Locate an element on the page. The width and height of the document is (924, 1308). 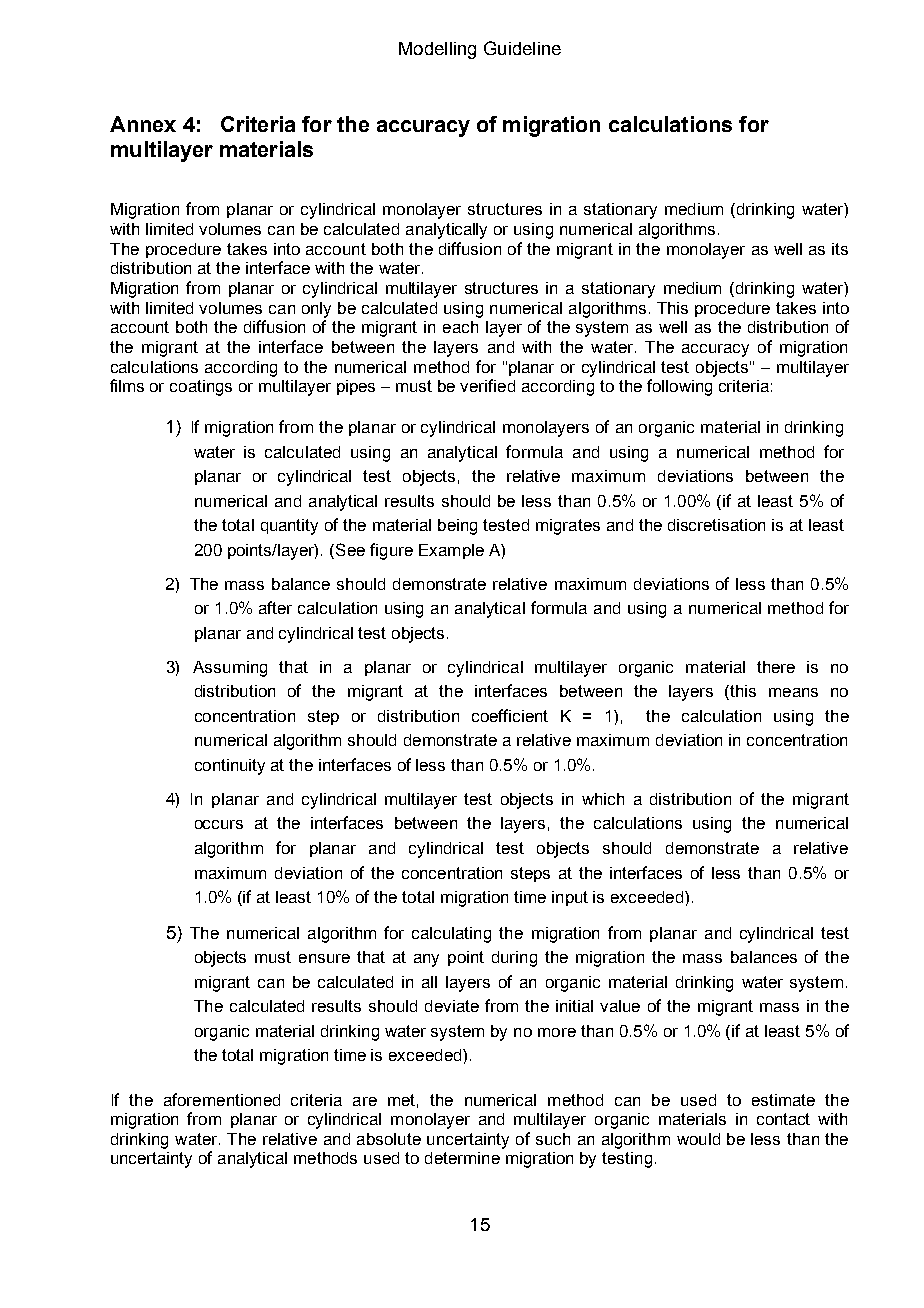
determine is located at coordinates (462, 1158).
